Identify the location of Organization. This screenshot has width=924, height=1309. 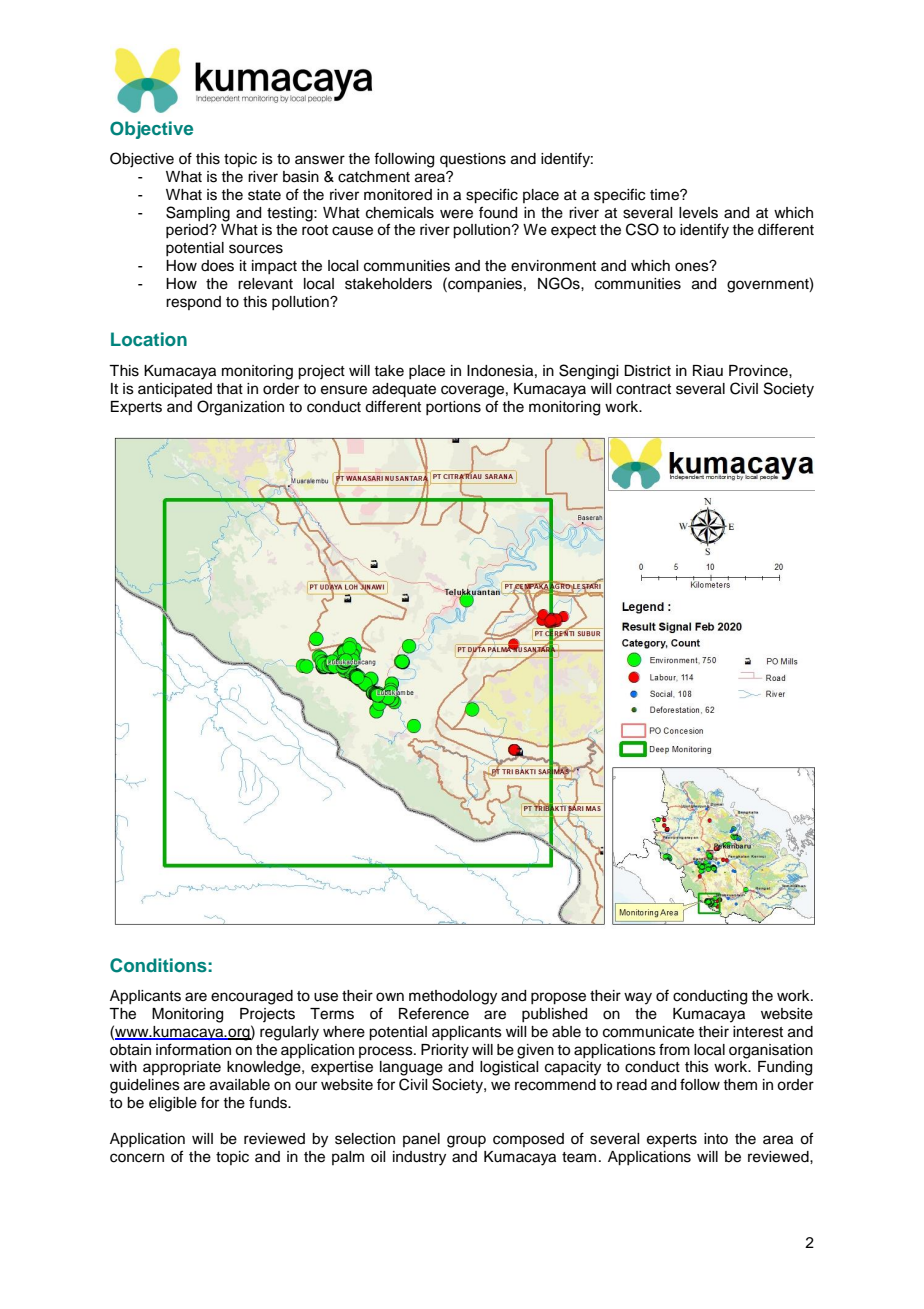
(240, 408).
